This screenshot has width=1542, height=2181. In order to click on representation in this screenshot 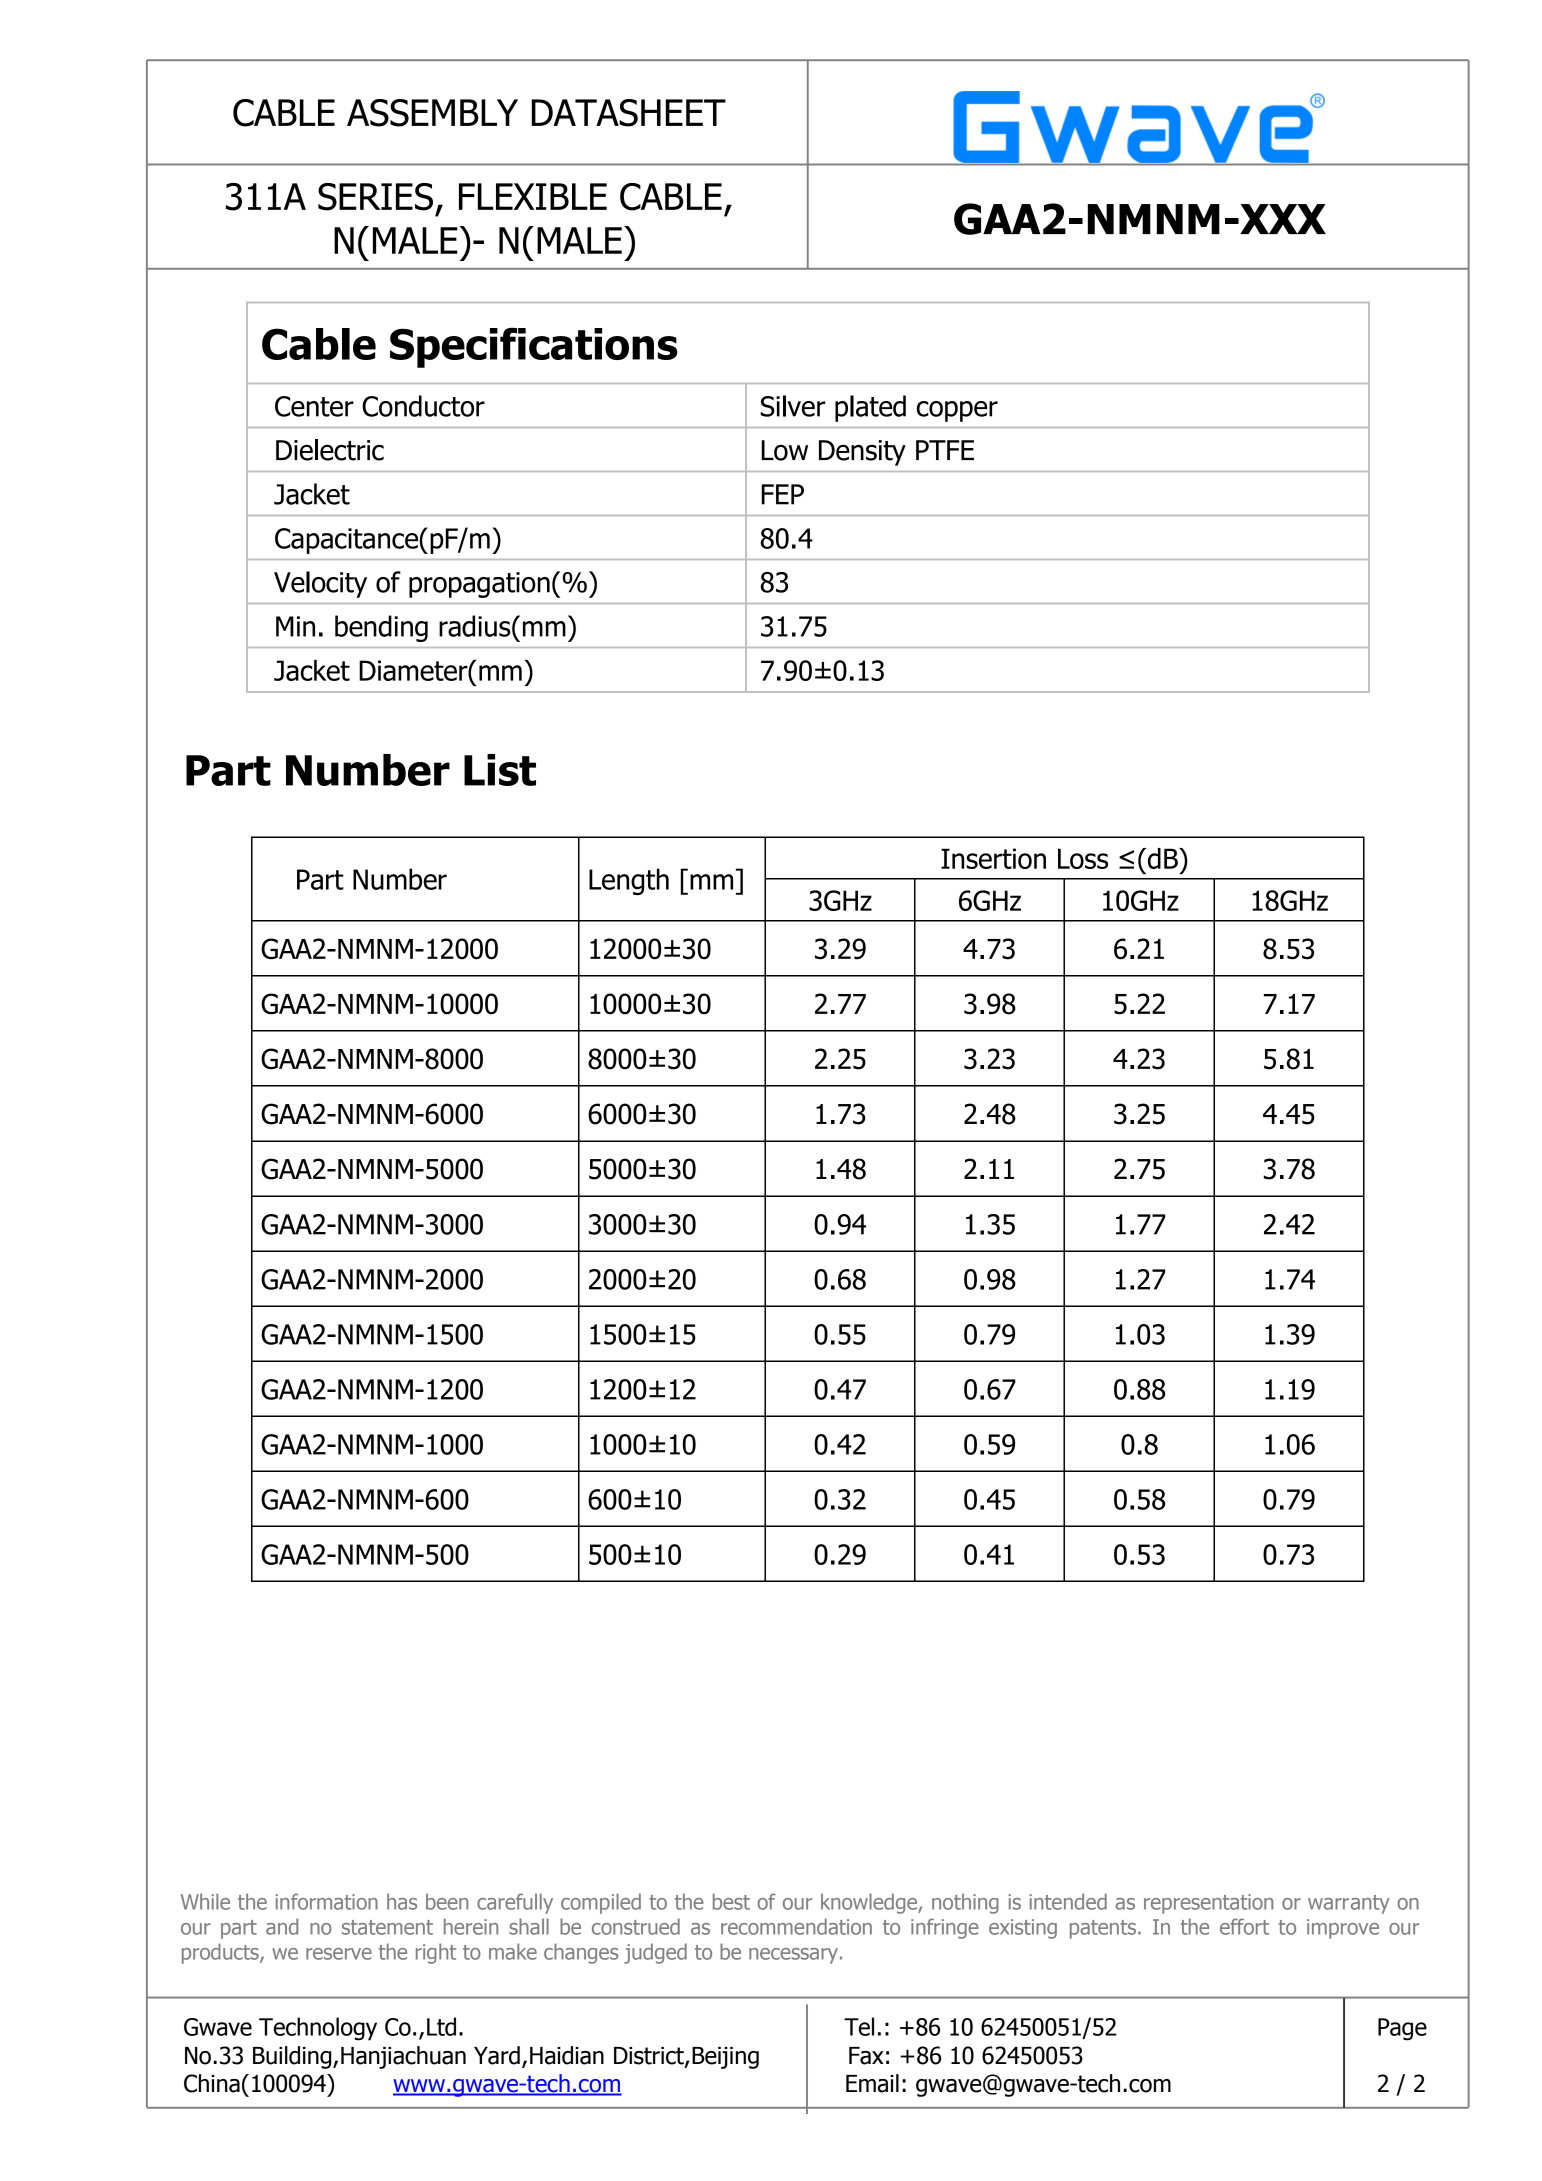, I will do `click(1208, 1904)`.
